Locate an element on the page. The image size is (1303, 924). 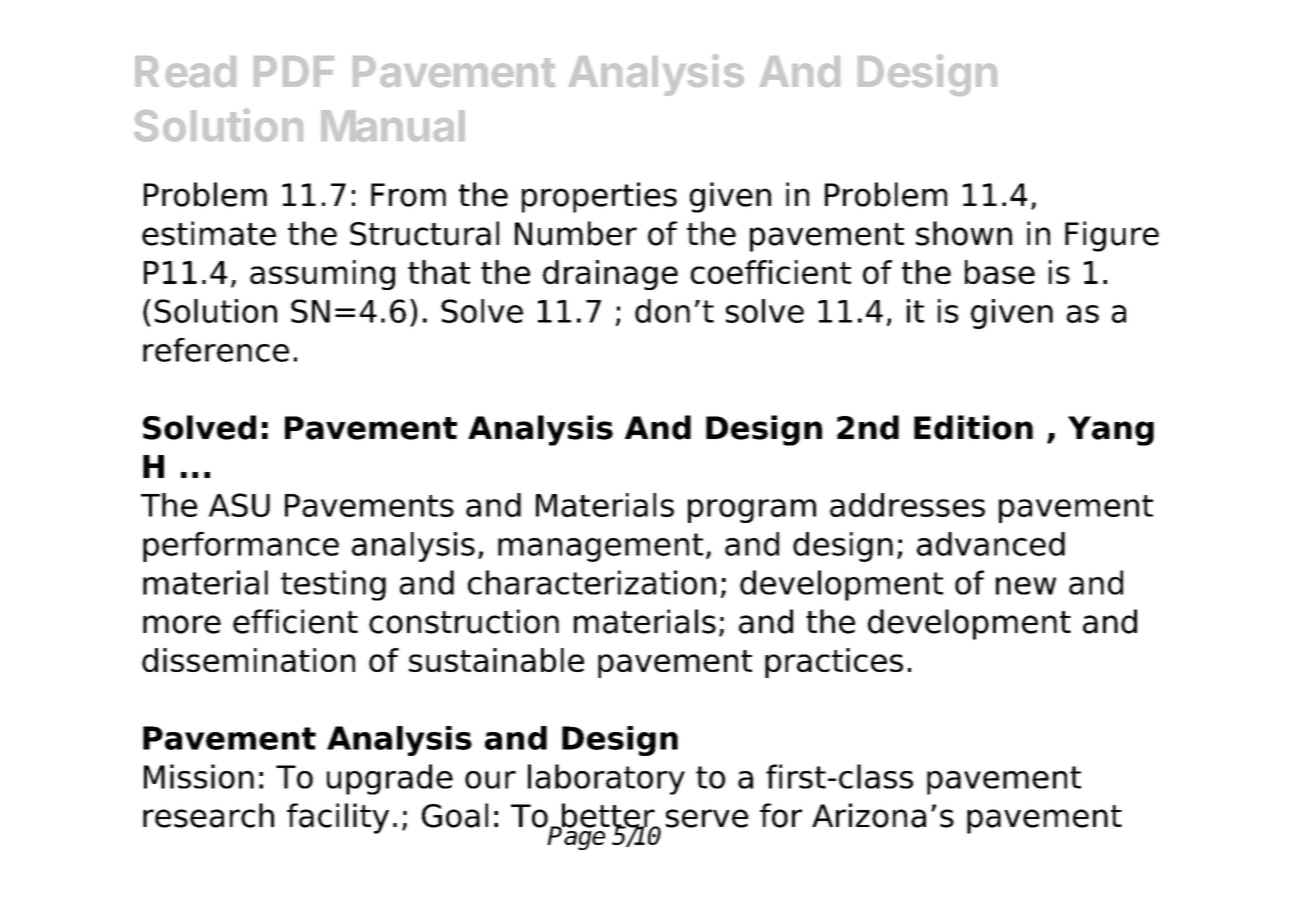
management is located at coordinates (600, 547).
